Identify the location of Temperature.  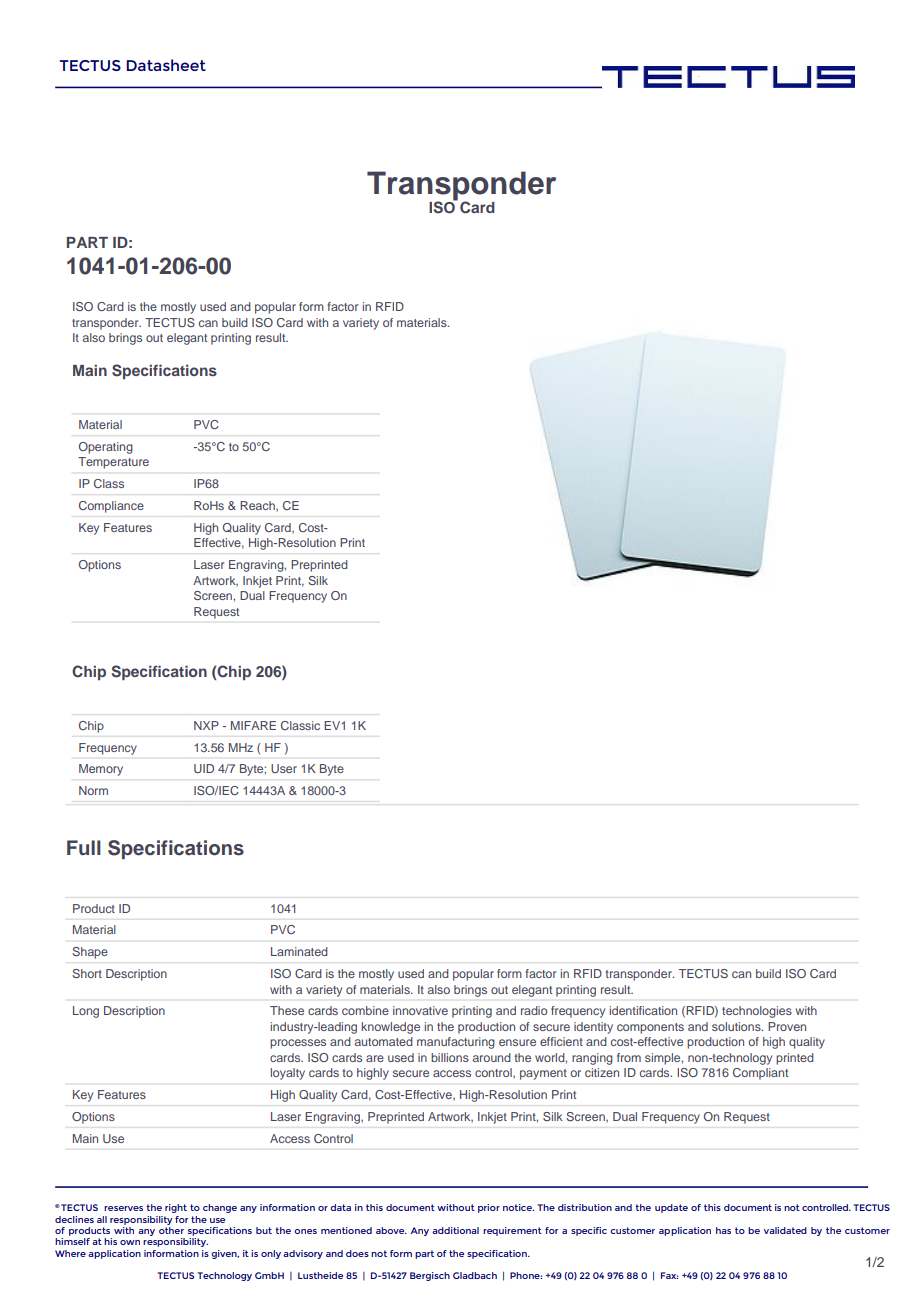
(113, 463).
